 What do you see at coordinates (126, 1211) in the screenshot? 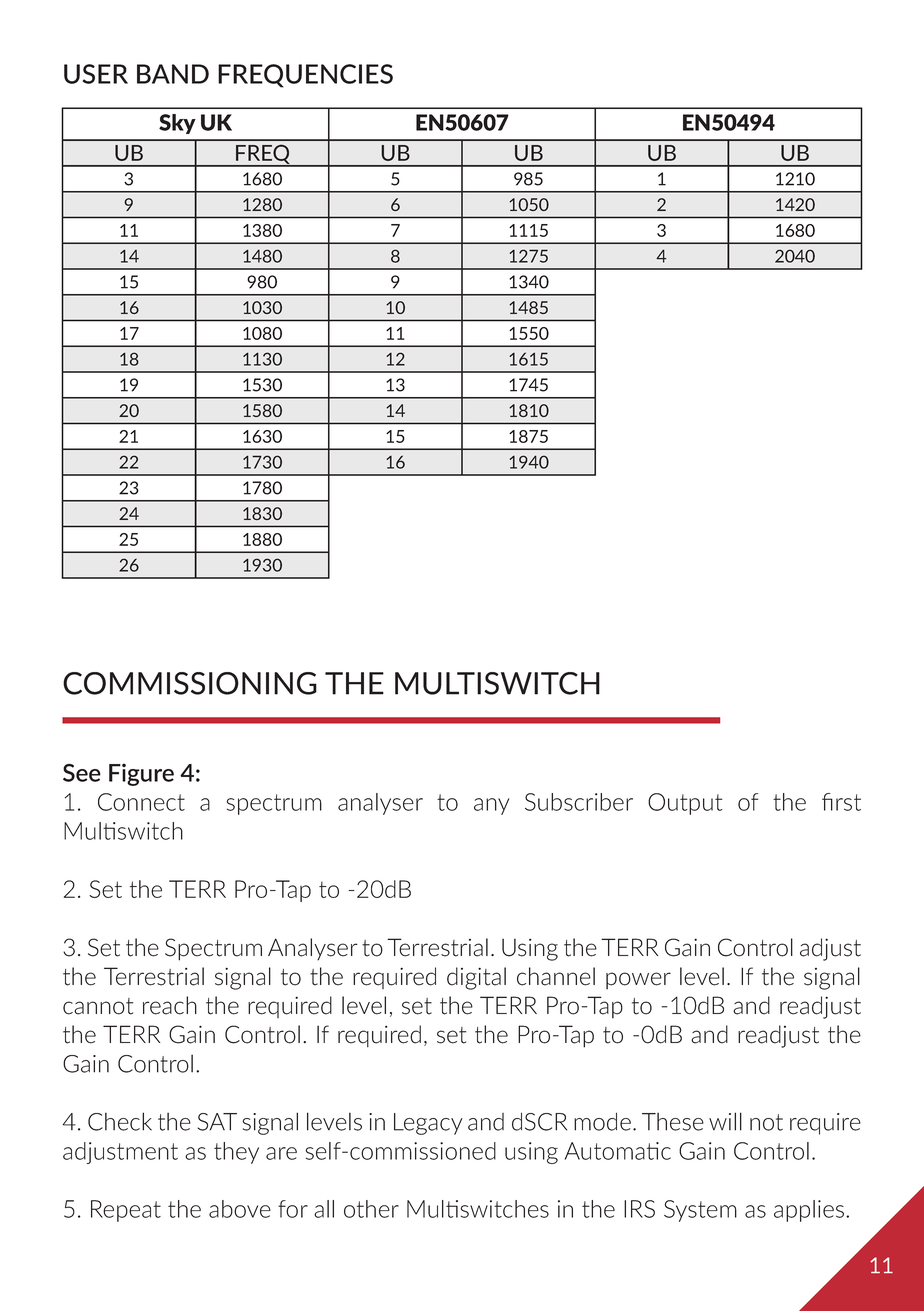
I see `Repeat` at bounding box center [126, 1211].
